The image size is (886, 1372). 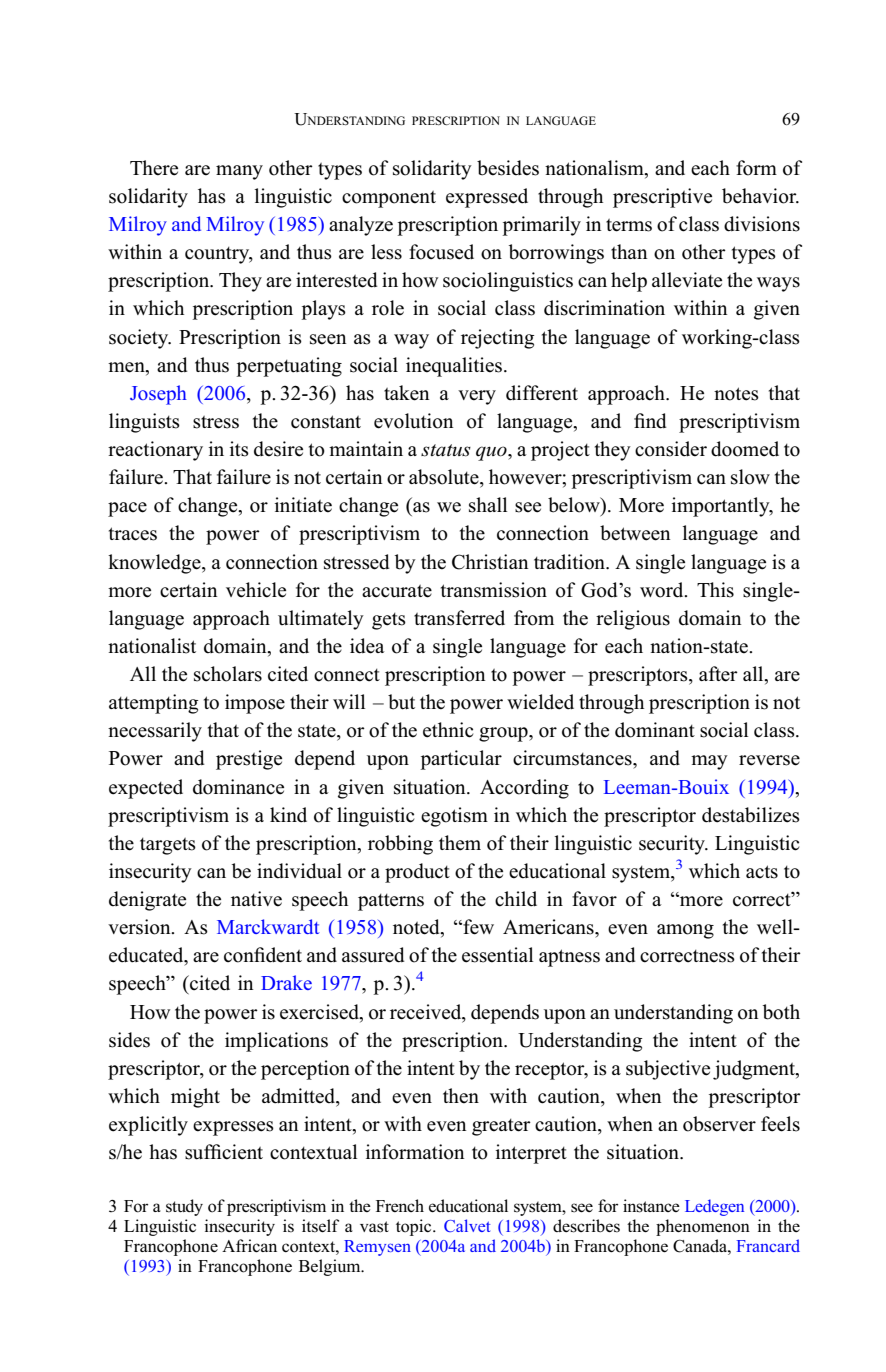 I want to click on ethnic, so click(x=448, y=730).
